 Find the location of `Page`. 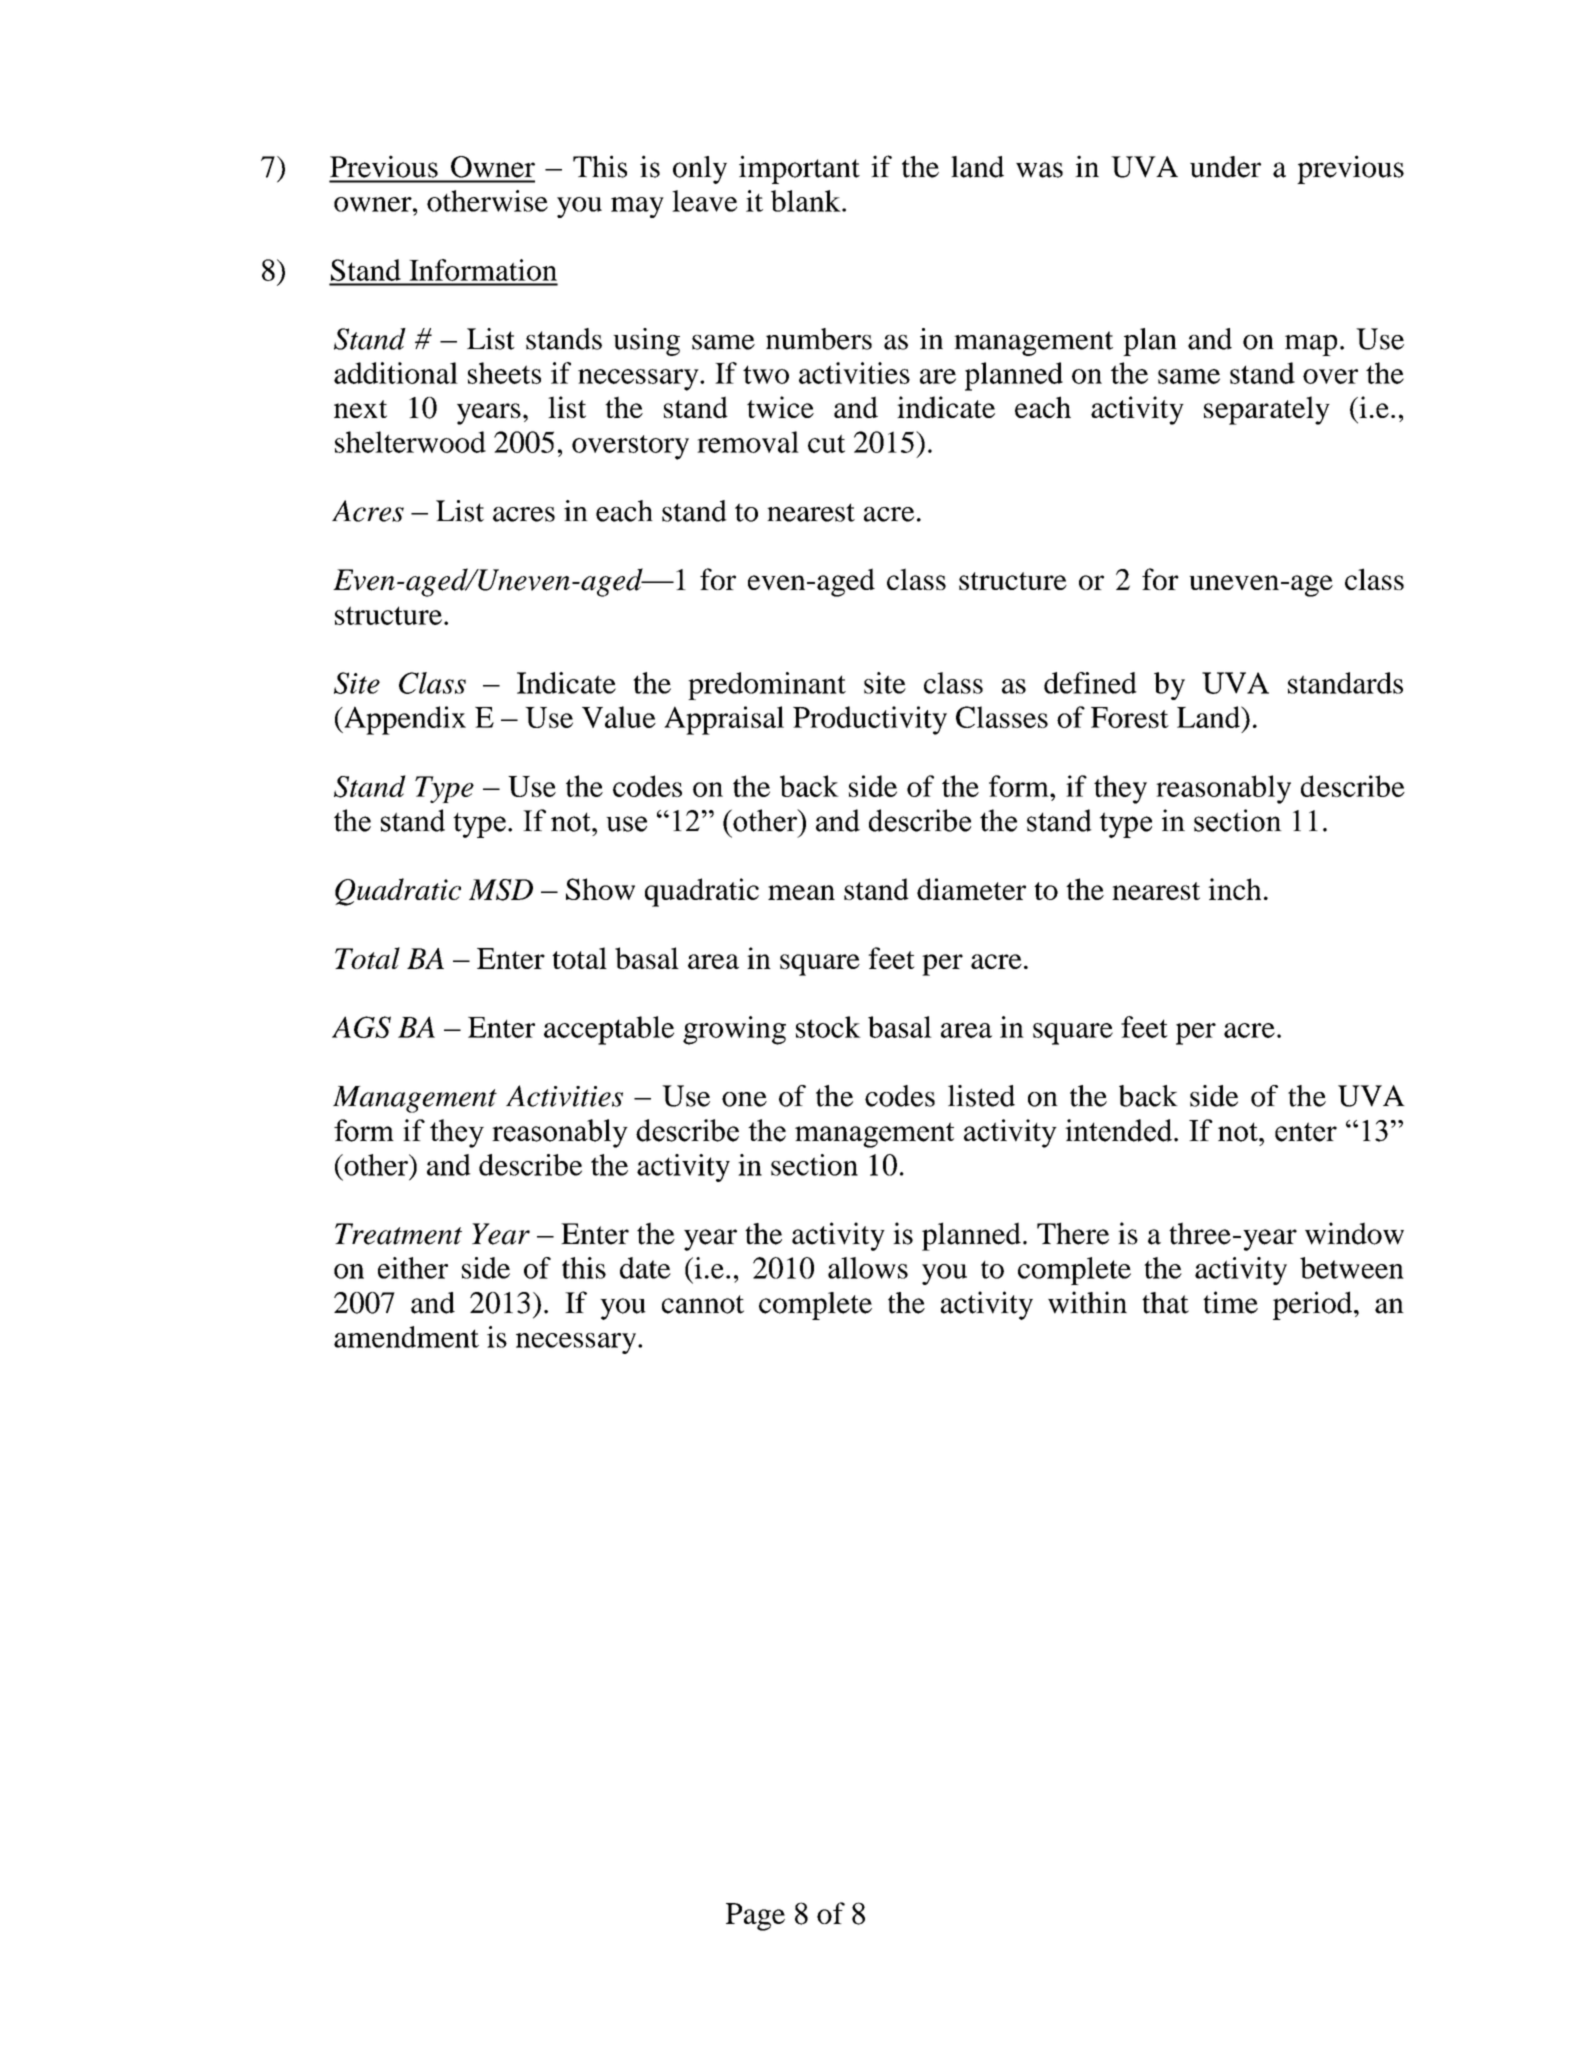

Page is located at coordinates (755, 1917).
